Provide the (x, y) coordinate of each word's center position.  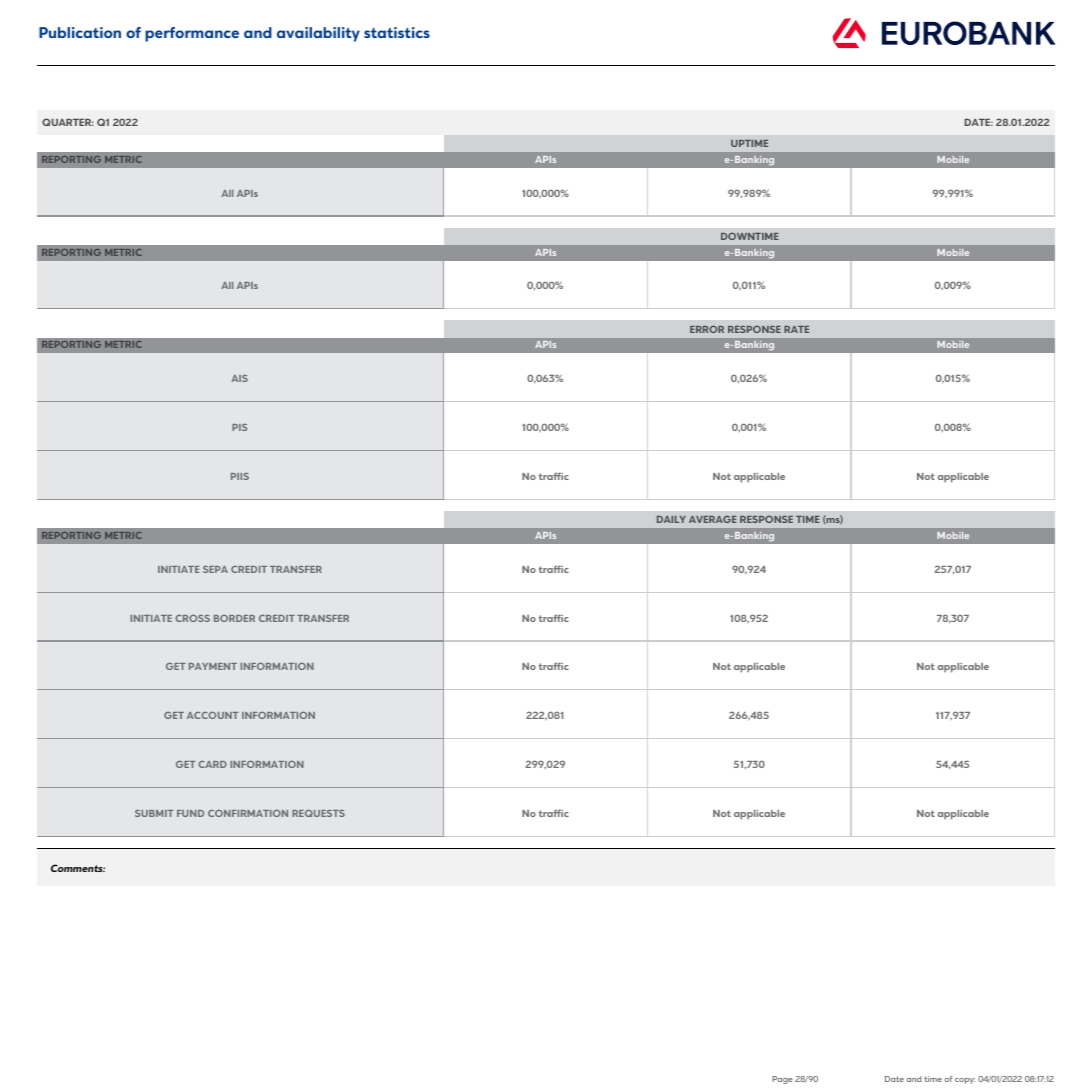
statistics (397, 32)
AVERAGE (713, 519)
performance (192, 34)
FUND (190, 813)
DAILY (671, 519)
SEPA (215, 569)
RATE (796, 329)
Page (782, 1080)
